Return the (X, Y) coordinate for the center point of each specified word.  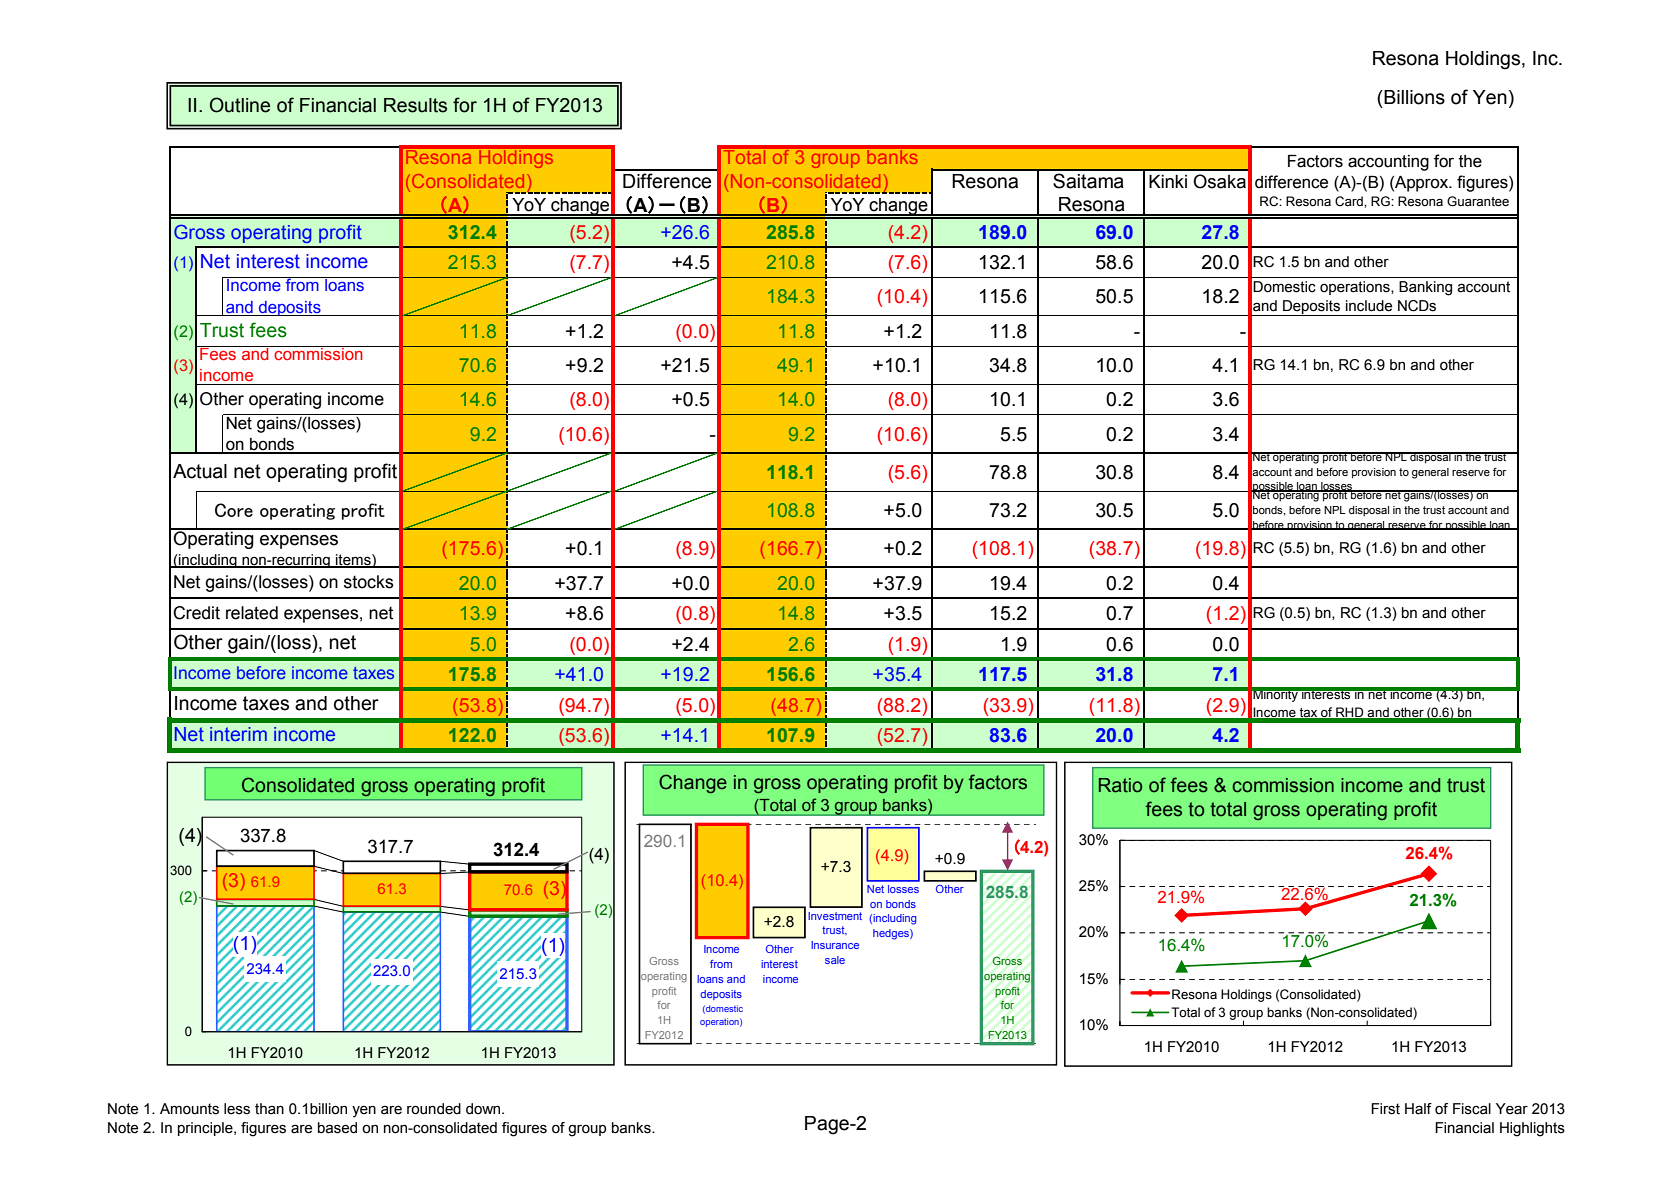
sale (835, 960)
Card (1350, 201)
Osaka (1219, 181)
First (1385, 1109)
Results (415, 105)
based (337, 1128)
